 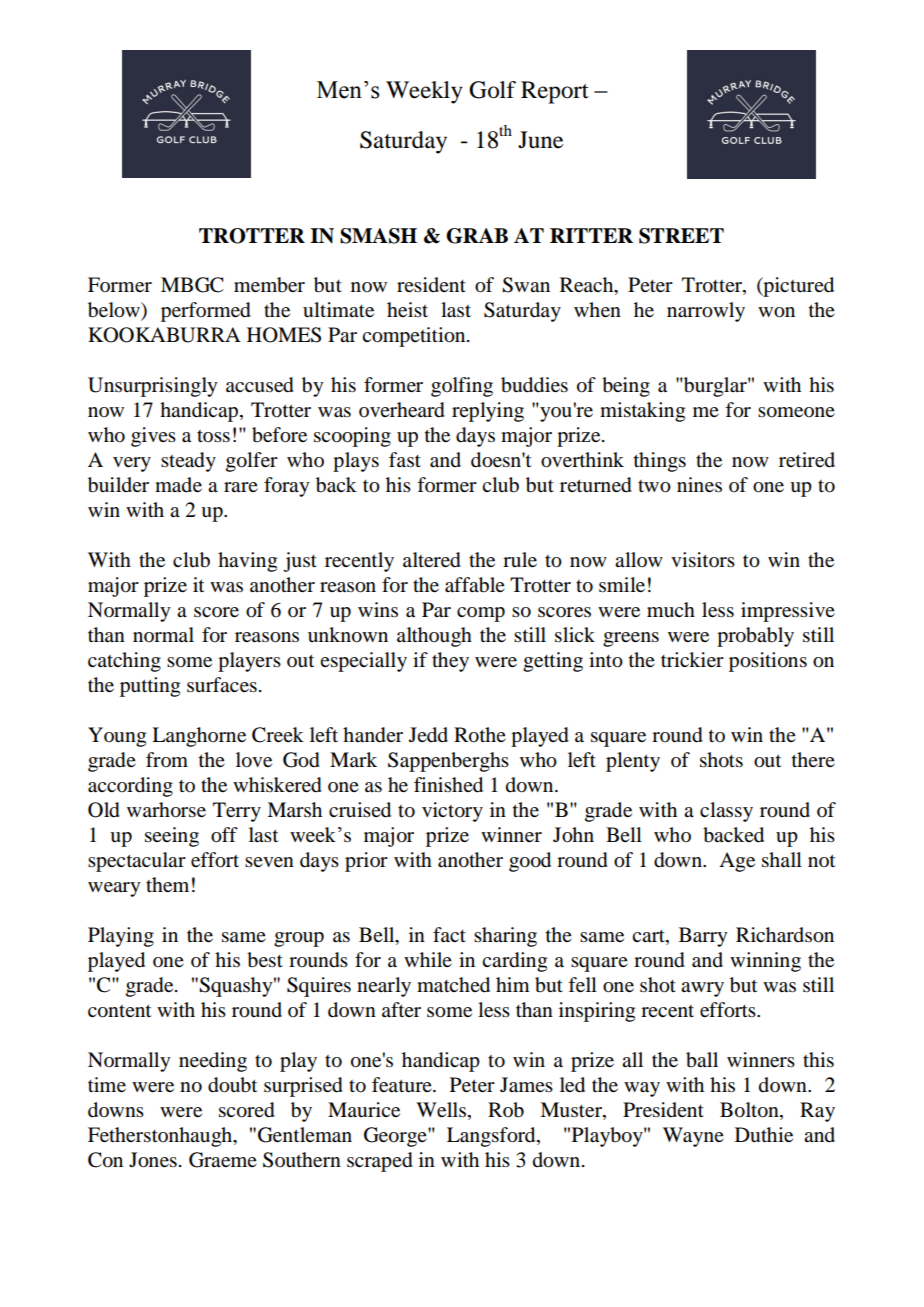 What do you see at coordinates (434, 637) in the image?
I see `although` at bounding box center [434, 637].
